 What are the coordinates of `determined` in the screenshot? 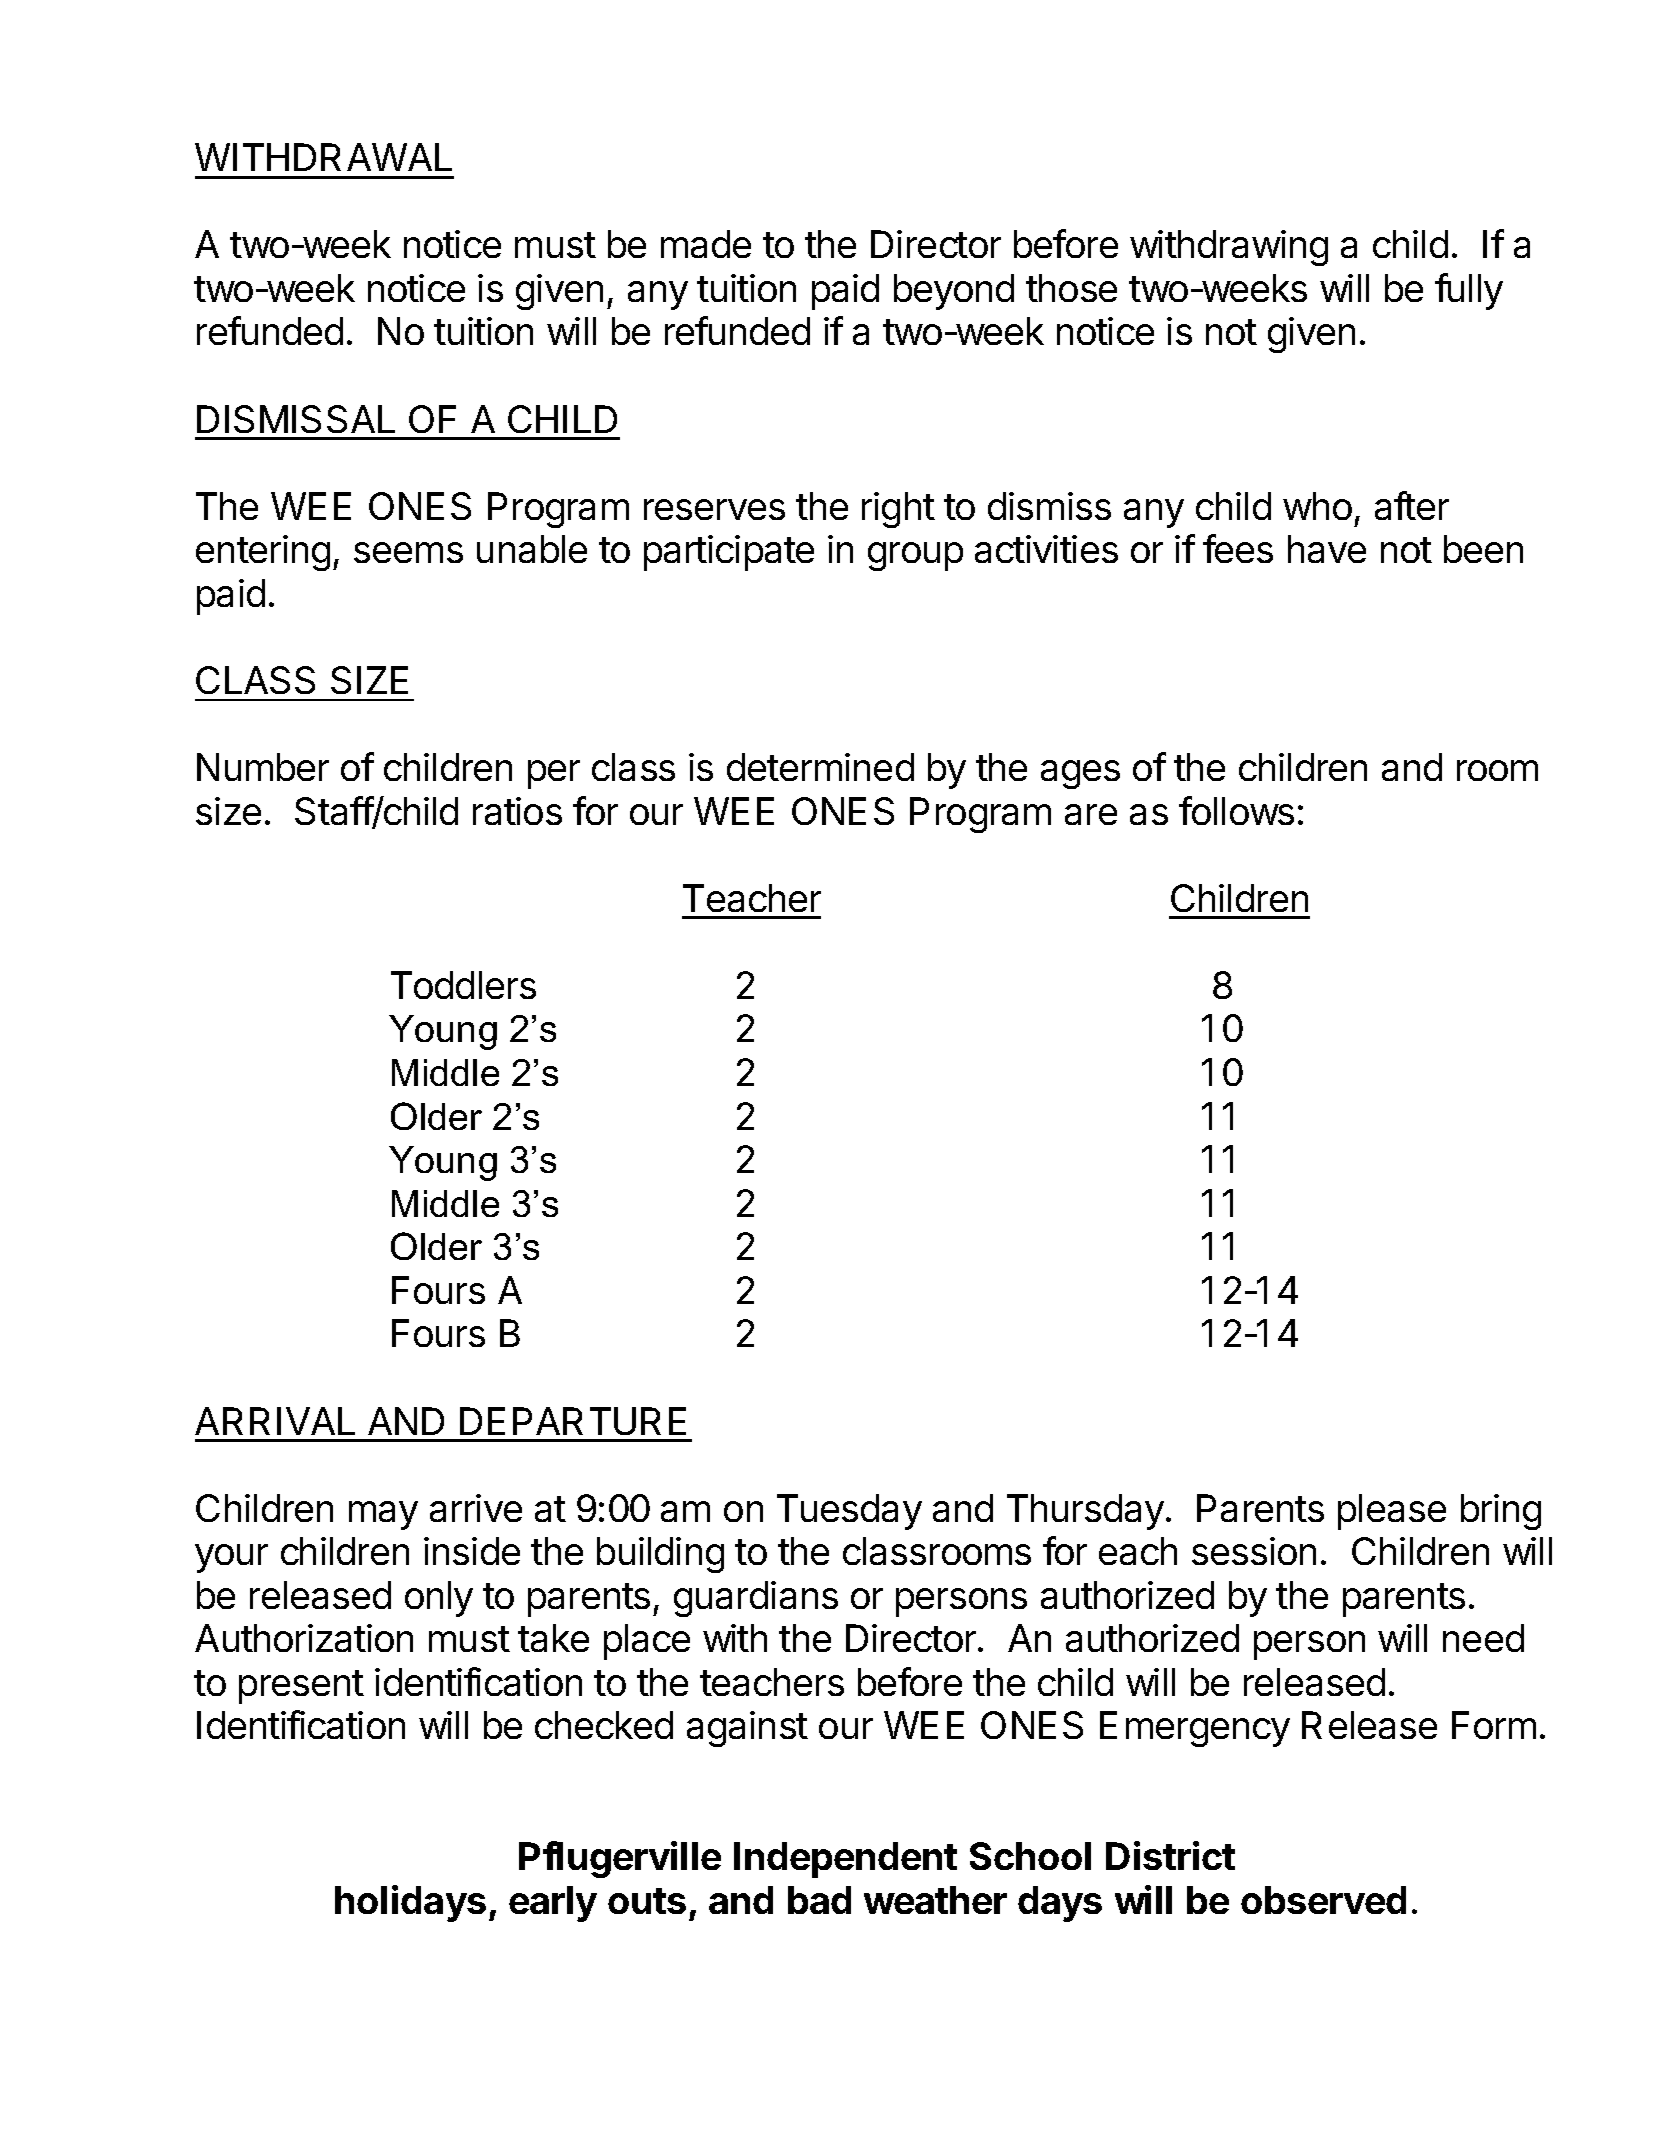 It's located at (820, 767).
